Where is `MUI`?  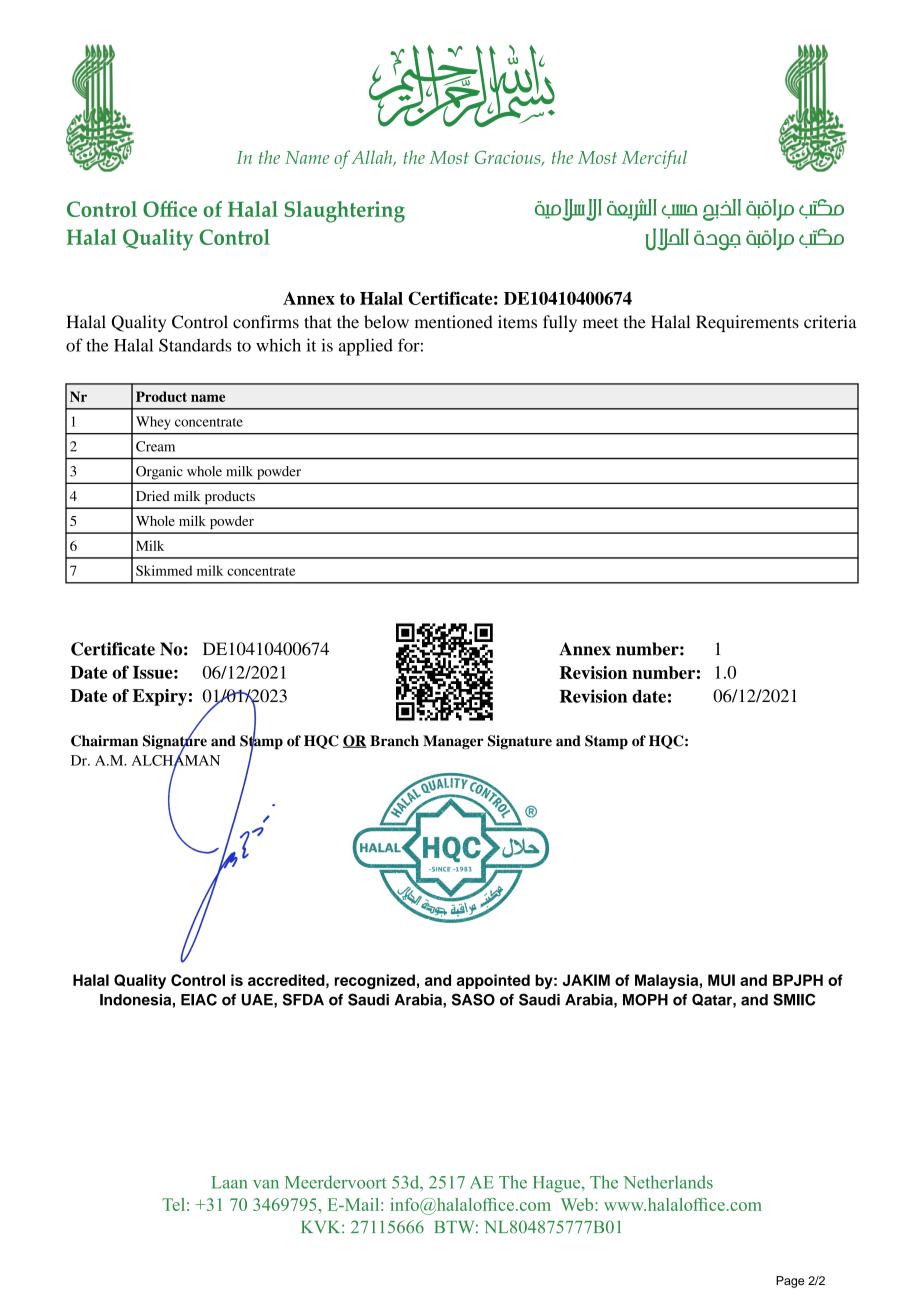
MUI is located at coordinates (721, 980).
